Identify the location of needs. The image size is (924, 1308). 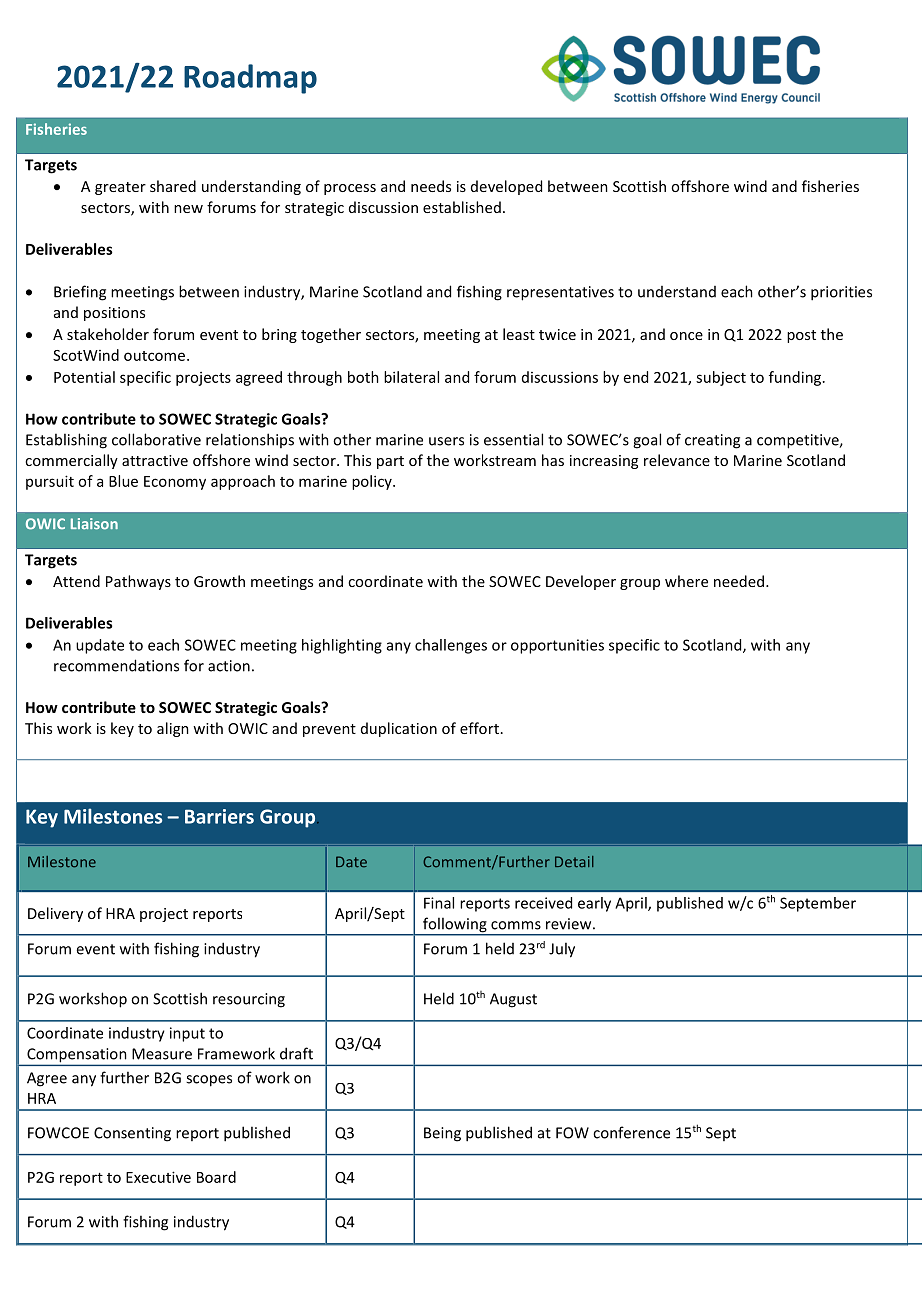
(431, 186).
